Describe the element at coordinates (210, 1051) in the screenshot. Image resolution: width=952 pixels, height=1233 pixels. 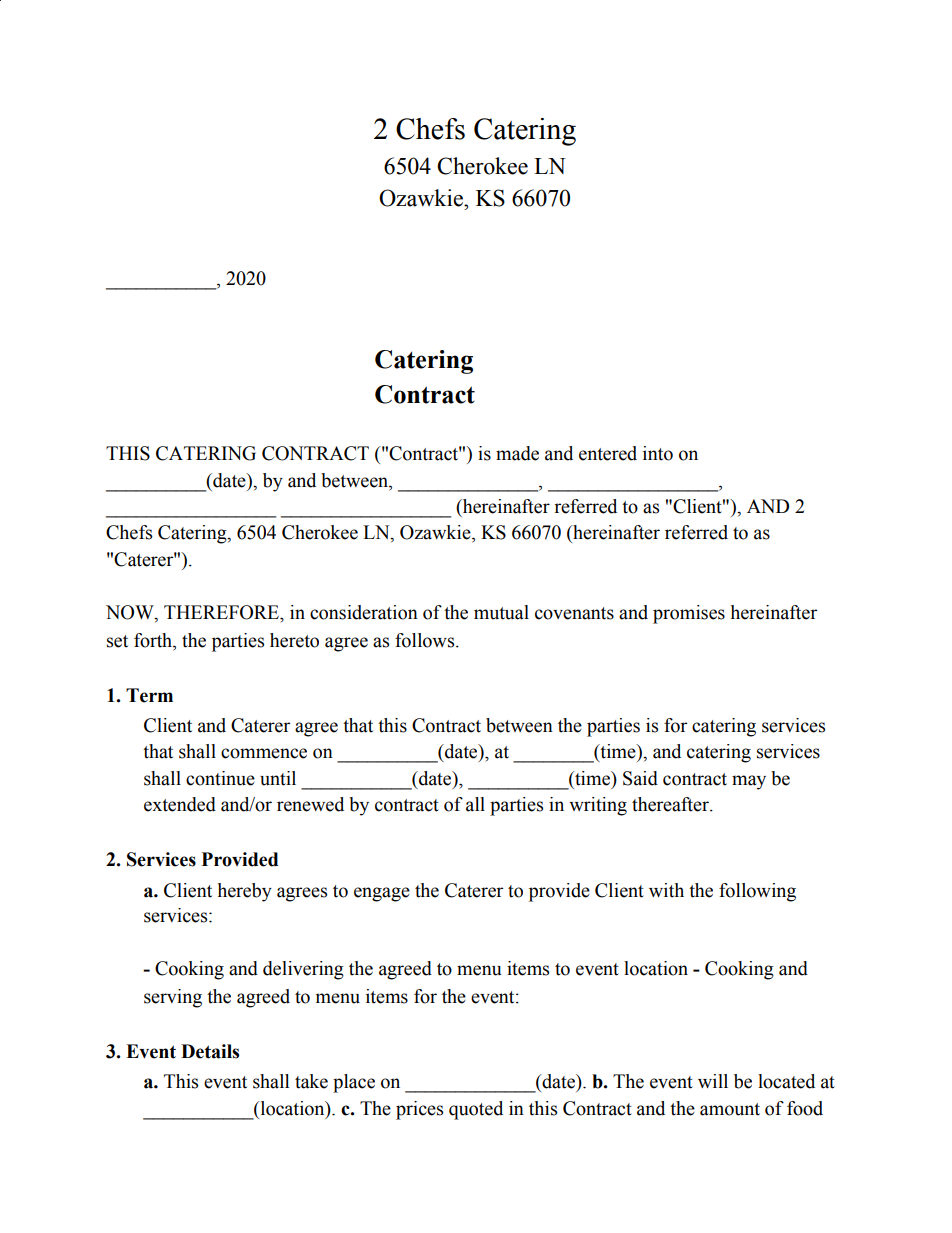
I see `Details` at that location.
